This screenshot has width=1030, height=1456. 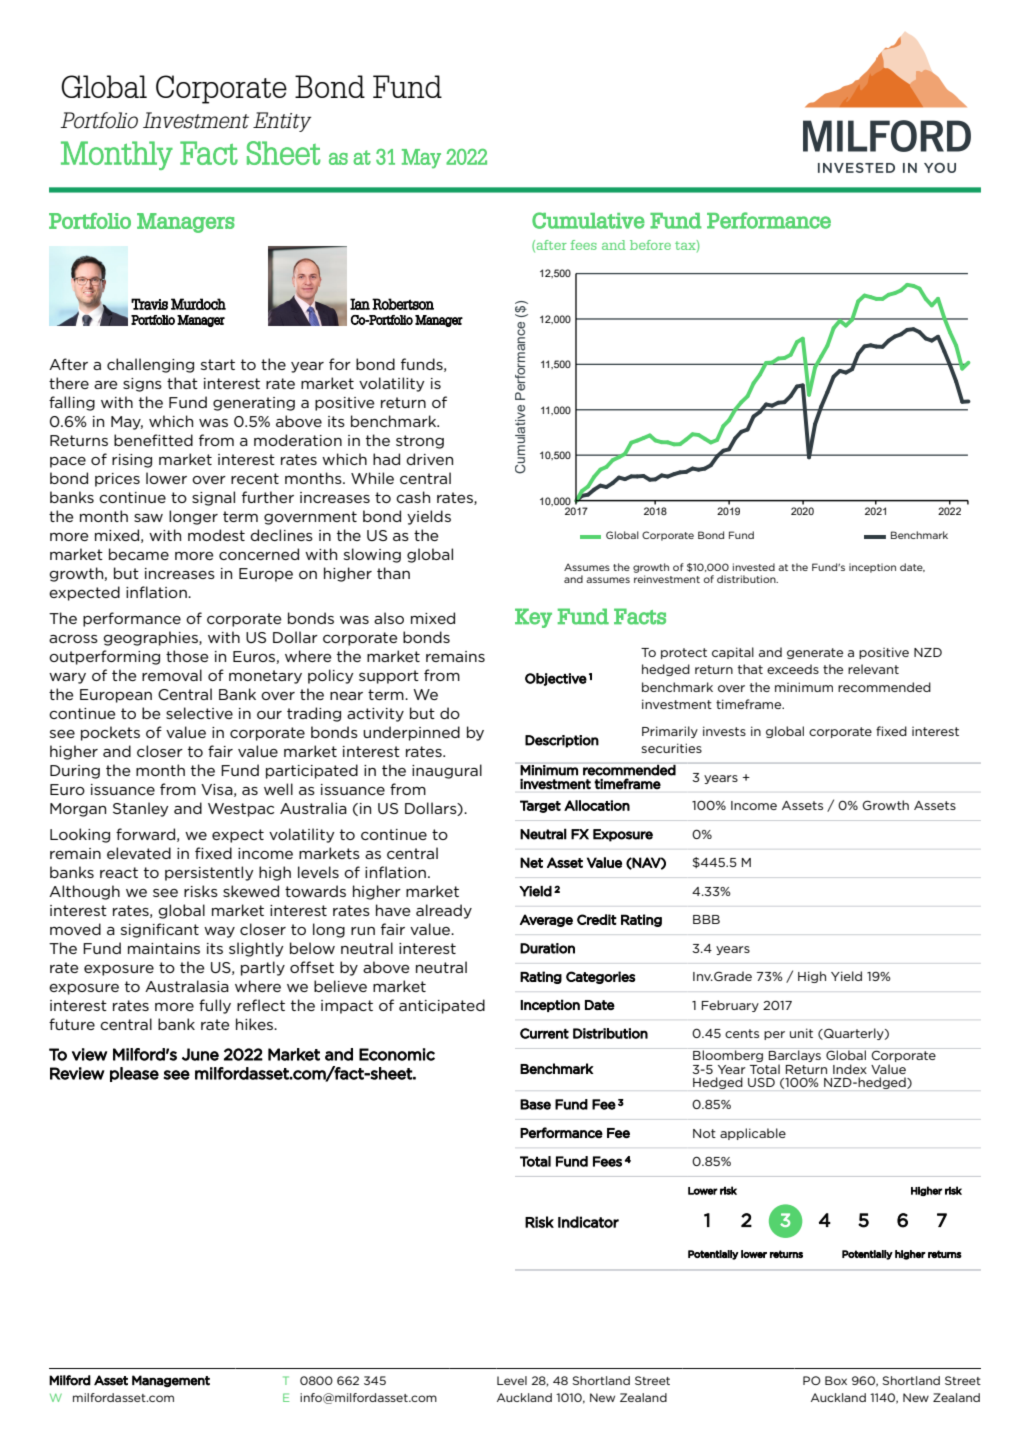 What do you see at coordinates (164, 948) in the screenshot?
I see `maintains` at bounding box center [164, 948].
